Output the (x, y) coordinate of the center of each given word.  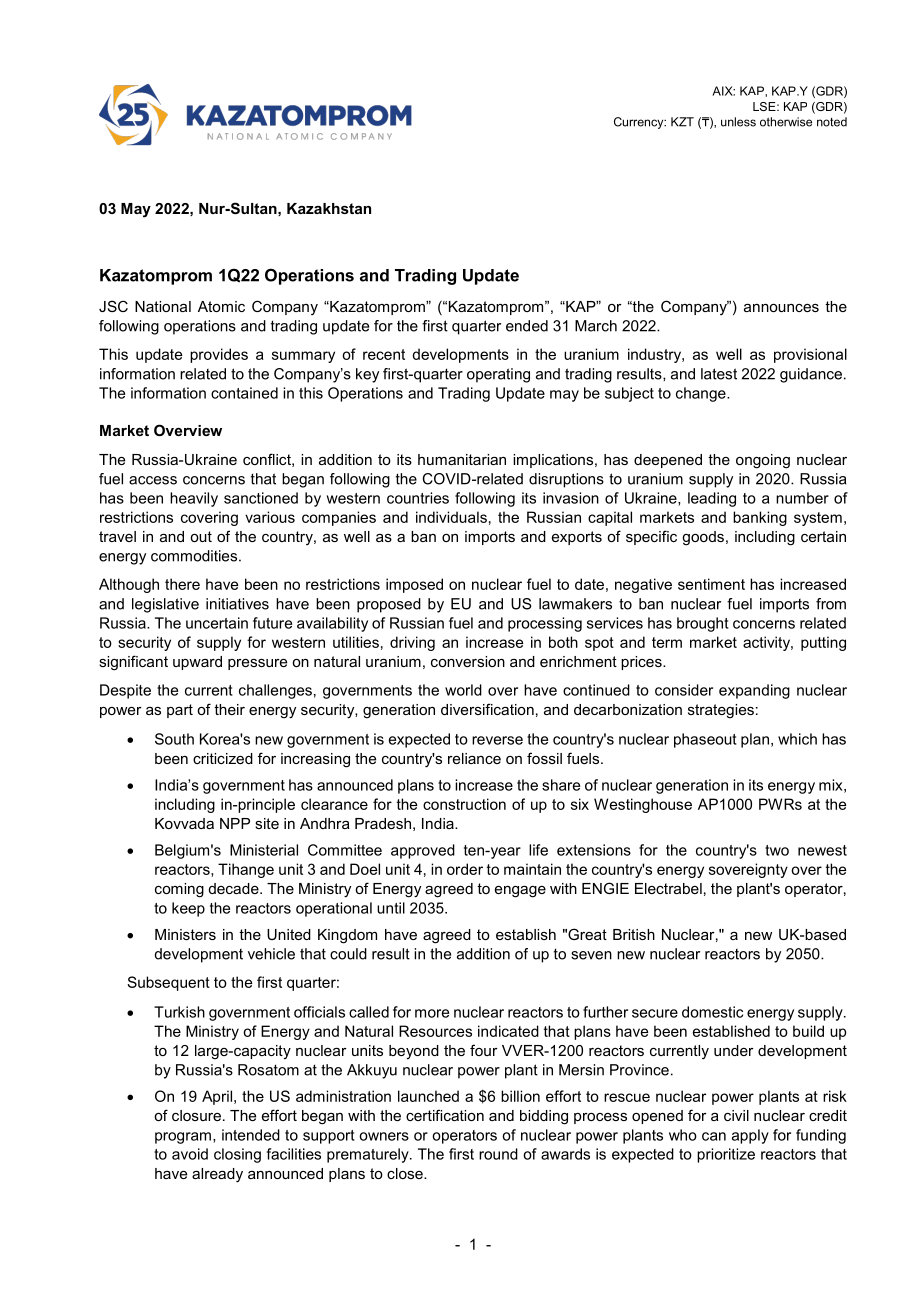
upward (197, 663)
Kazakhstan (329, 208)
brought (703, 624)
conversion (468, 661)
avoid (190, 1154)
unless (738, 122)
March (596, 326)
